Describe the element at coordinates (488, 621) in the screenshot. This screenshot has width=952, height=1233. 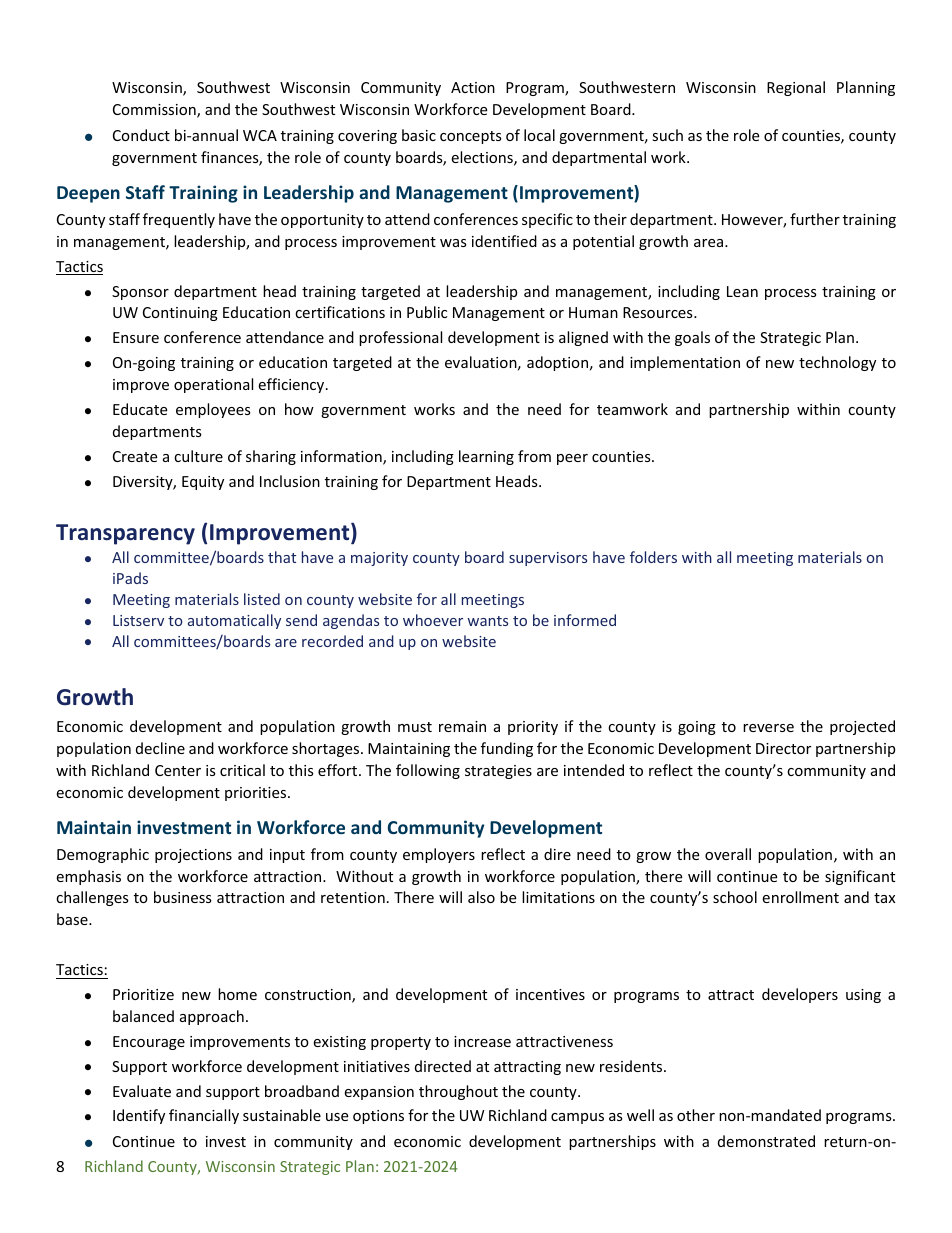
I see `wants` at that location.
